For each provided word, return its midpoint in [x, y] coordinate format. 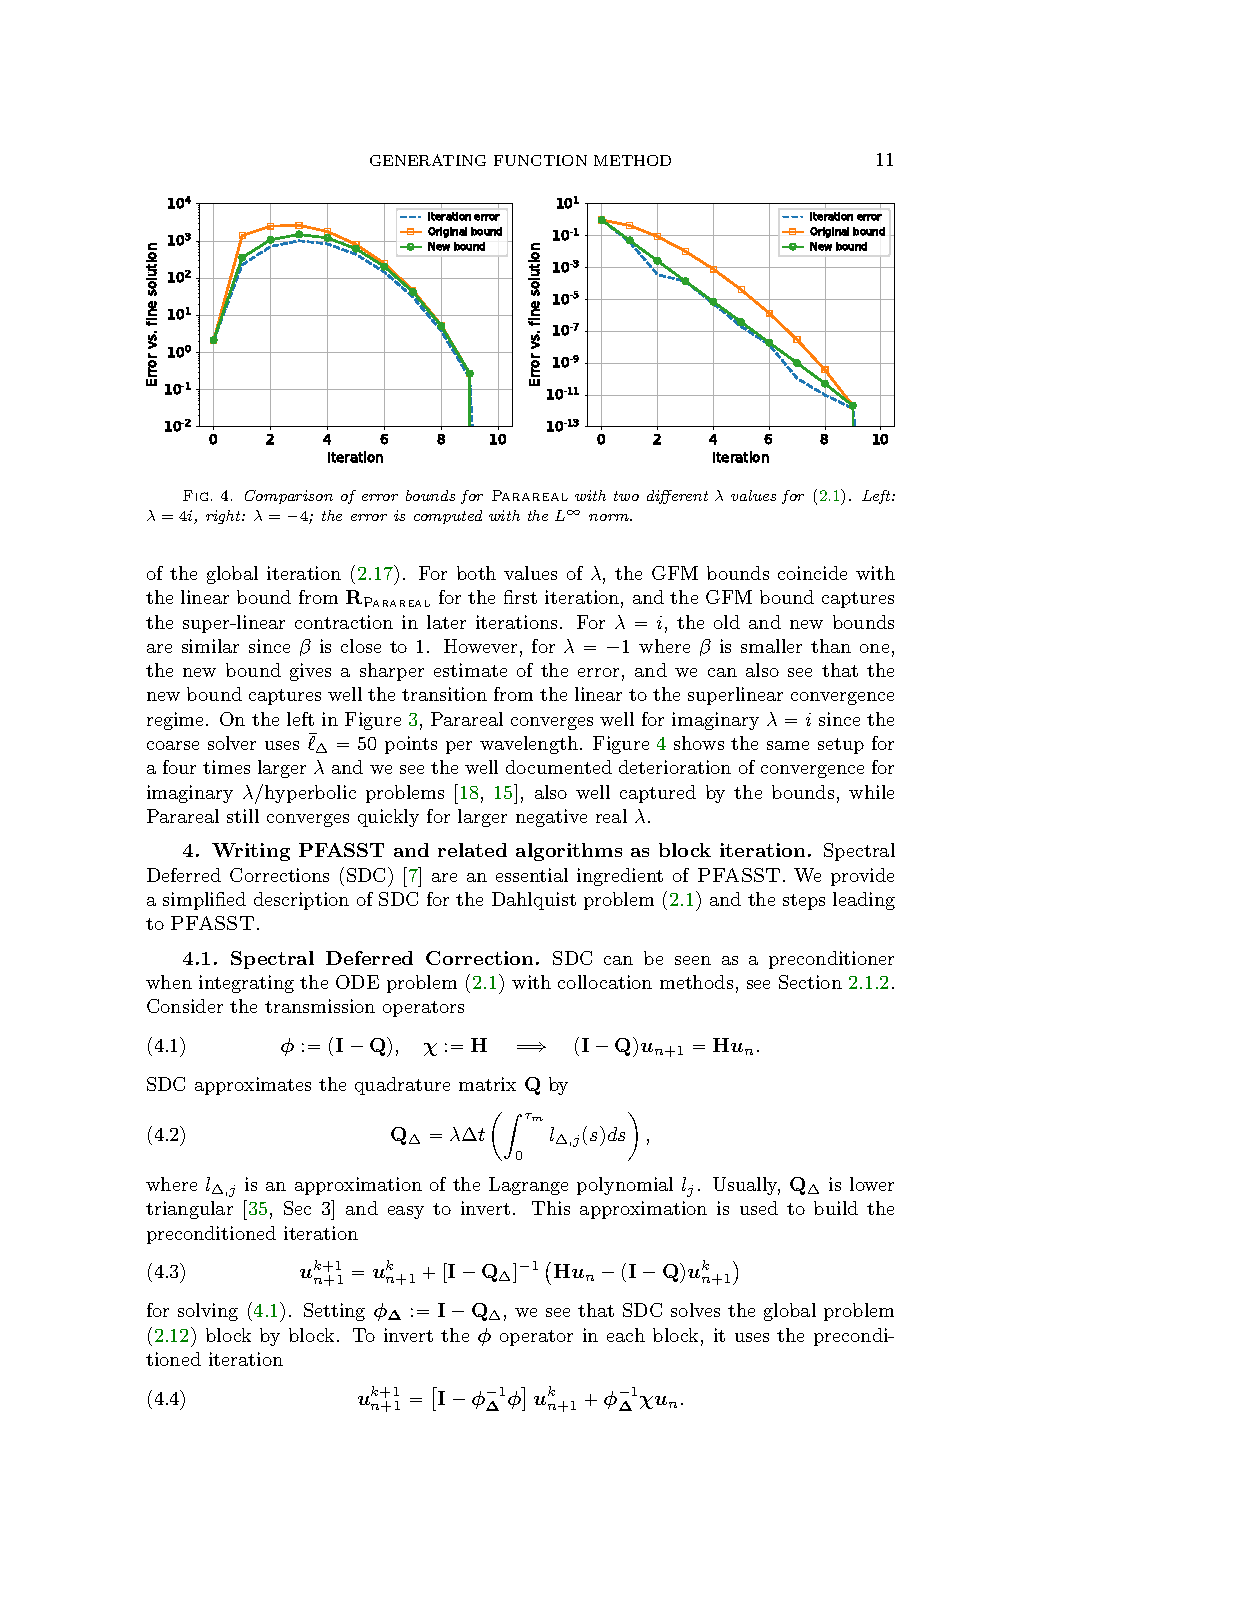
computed [448, 517]
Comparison [289, 497]
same [788, 745]
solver [232, 743]
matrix [487, 1084]
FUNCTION [540, 160]
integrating [246, 984]
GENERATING [428, 160]
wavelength [529, 745]
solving [208, 1312]
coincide [812, 573]
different [677, 497]
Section [810, 982]
